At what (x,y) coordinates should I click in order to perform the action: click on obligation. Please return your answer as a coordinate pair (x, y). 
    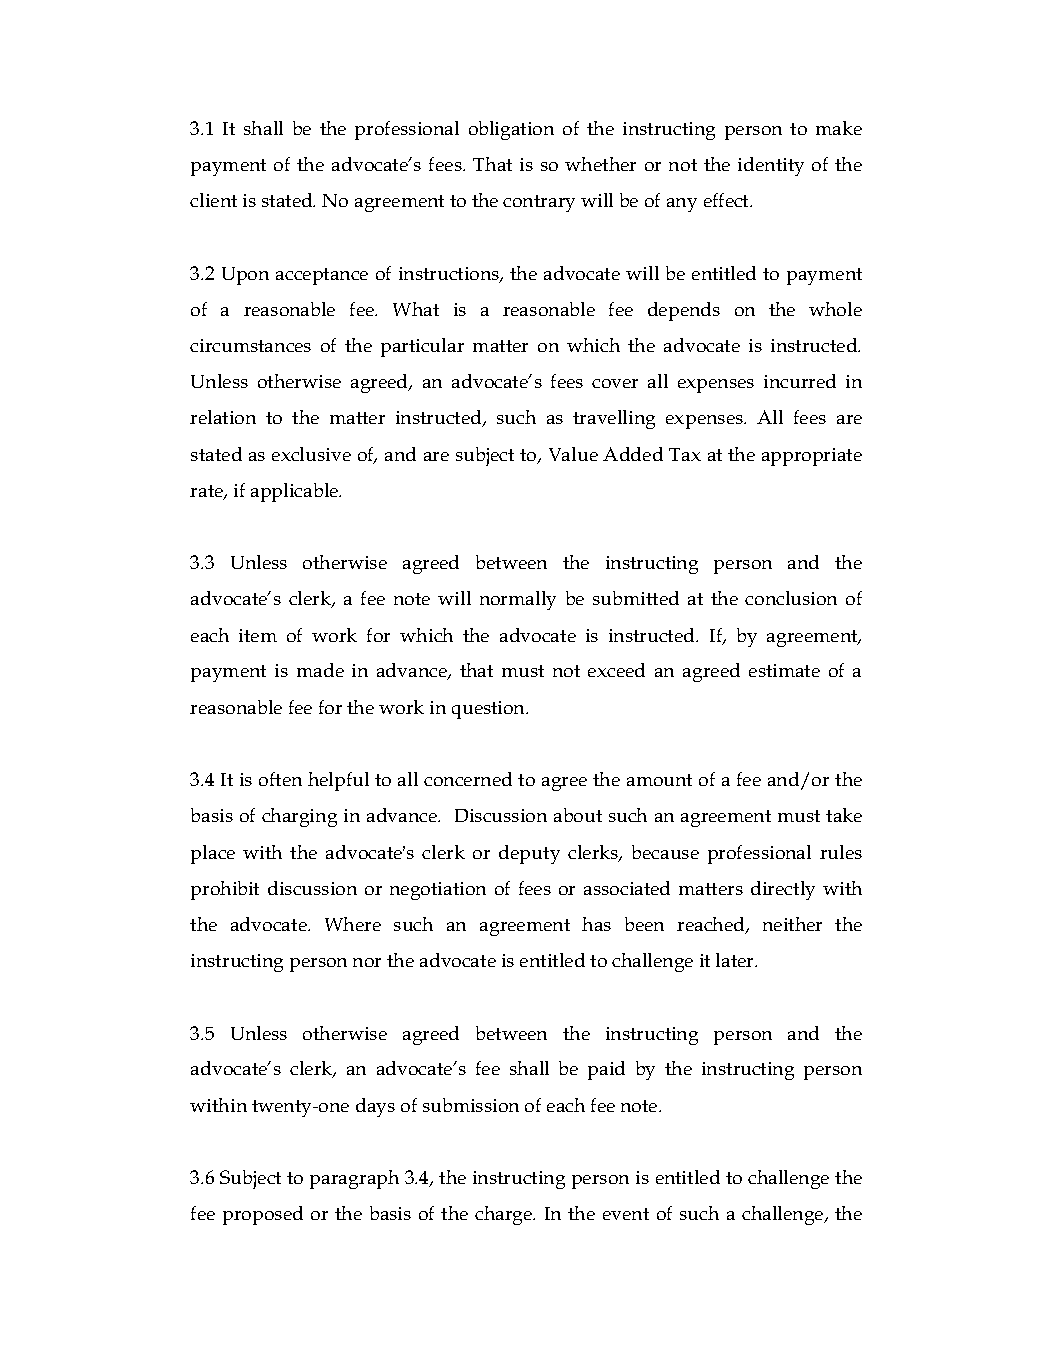
    Looking at the image, I should click on (511, 130).
